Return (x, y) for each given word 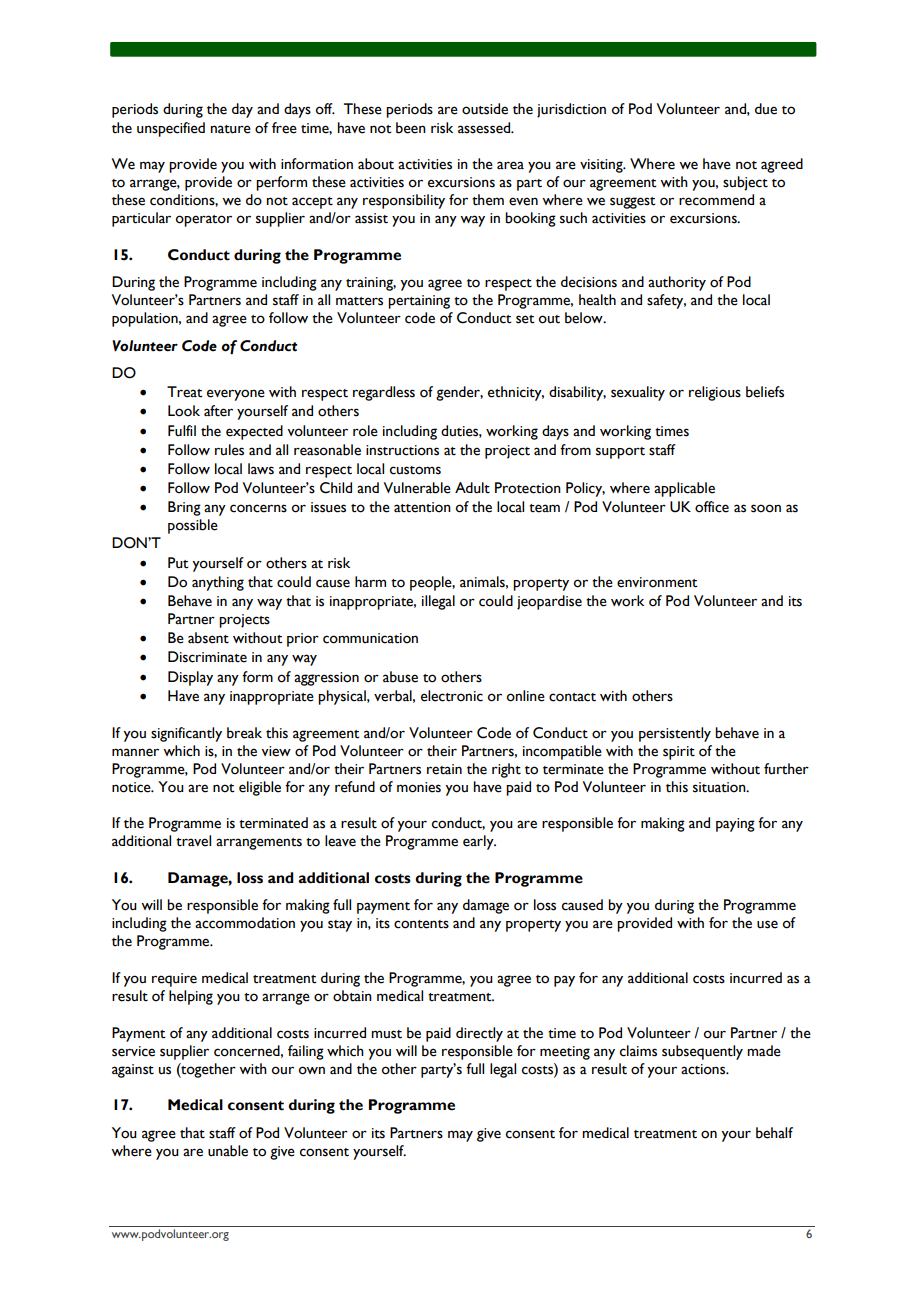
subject (745, 183)
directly (479, 1034)
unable (228, 1151)
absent (208, 638)
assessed (485, 128)
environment (657, 582)
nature (231, 129)
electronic (452, 696)
